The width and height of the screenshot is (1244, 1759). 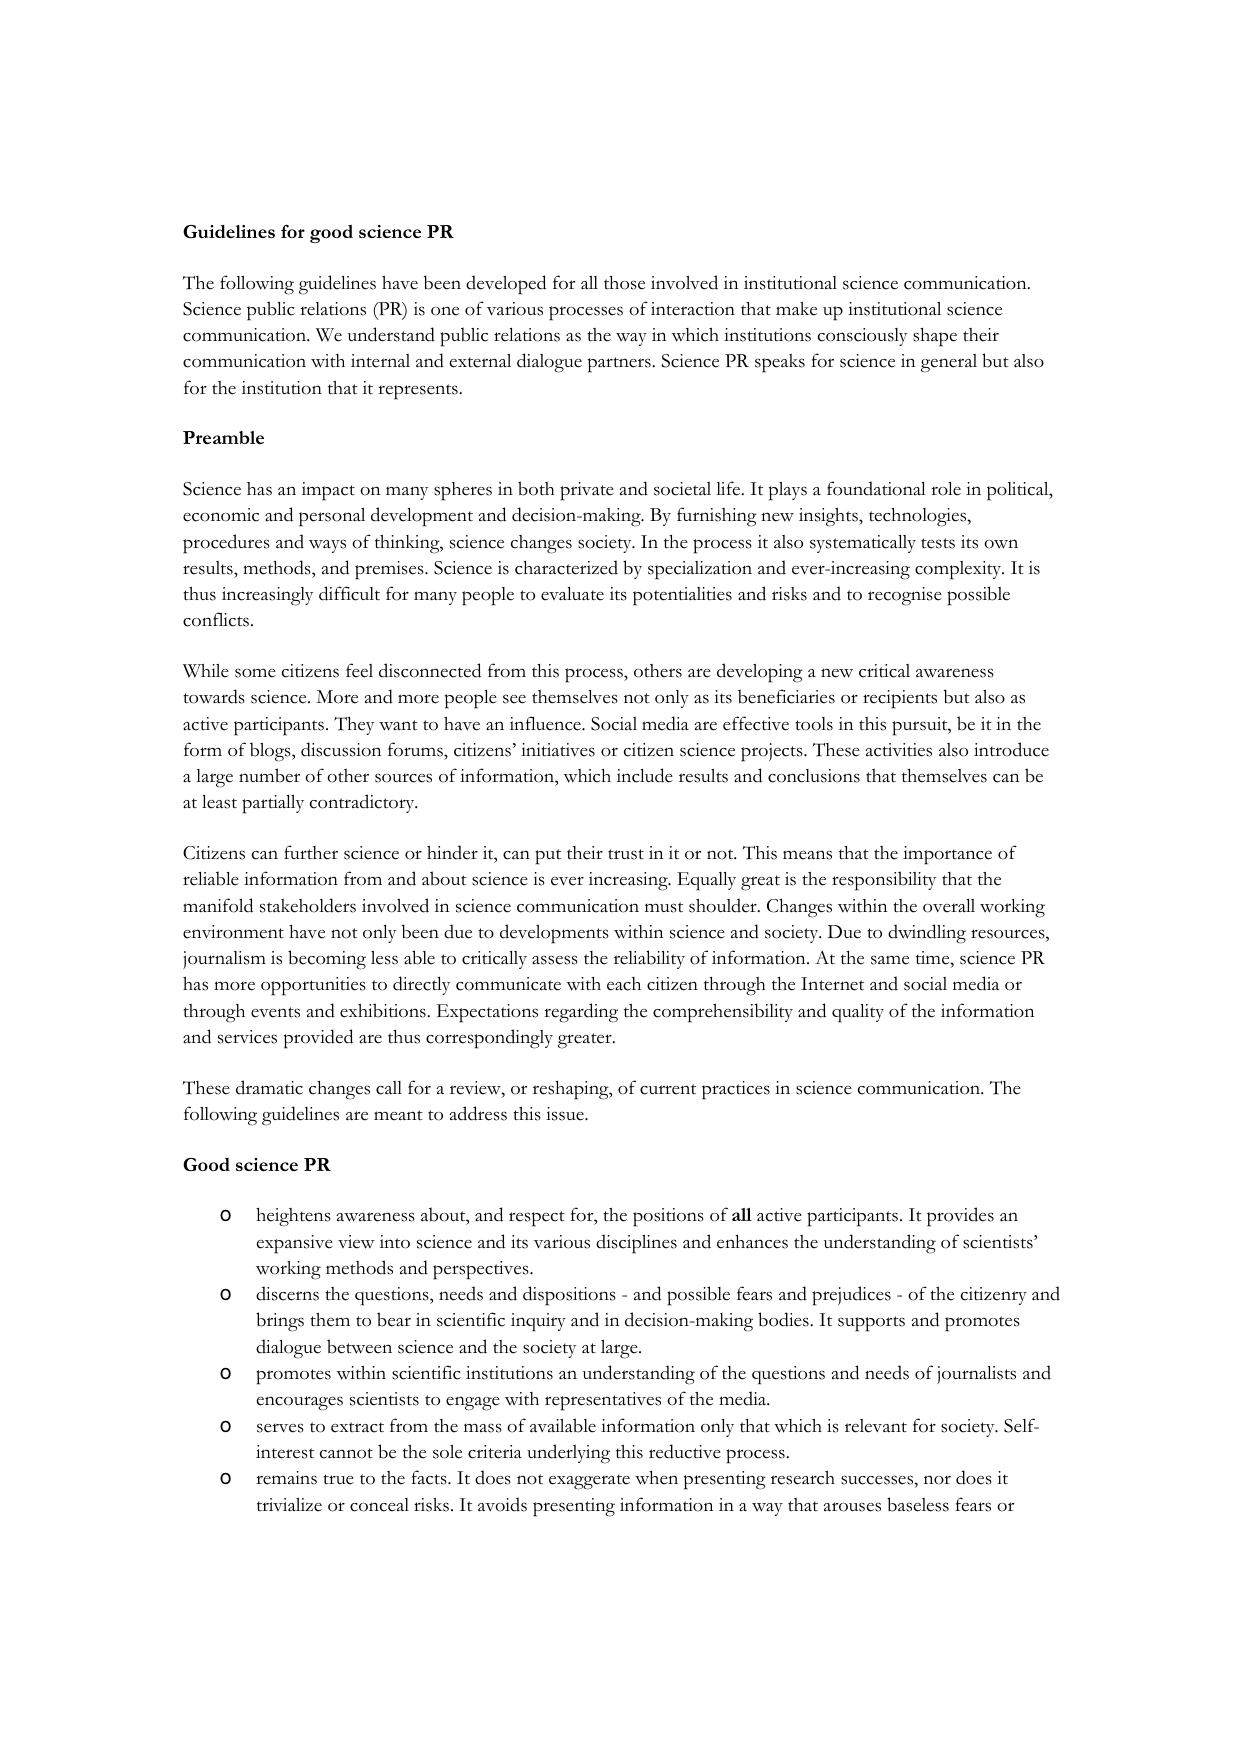 What do you see at coordinates (626, 854) in the screenshot?
I see `trust` at bounding box center [626, 854].
